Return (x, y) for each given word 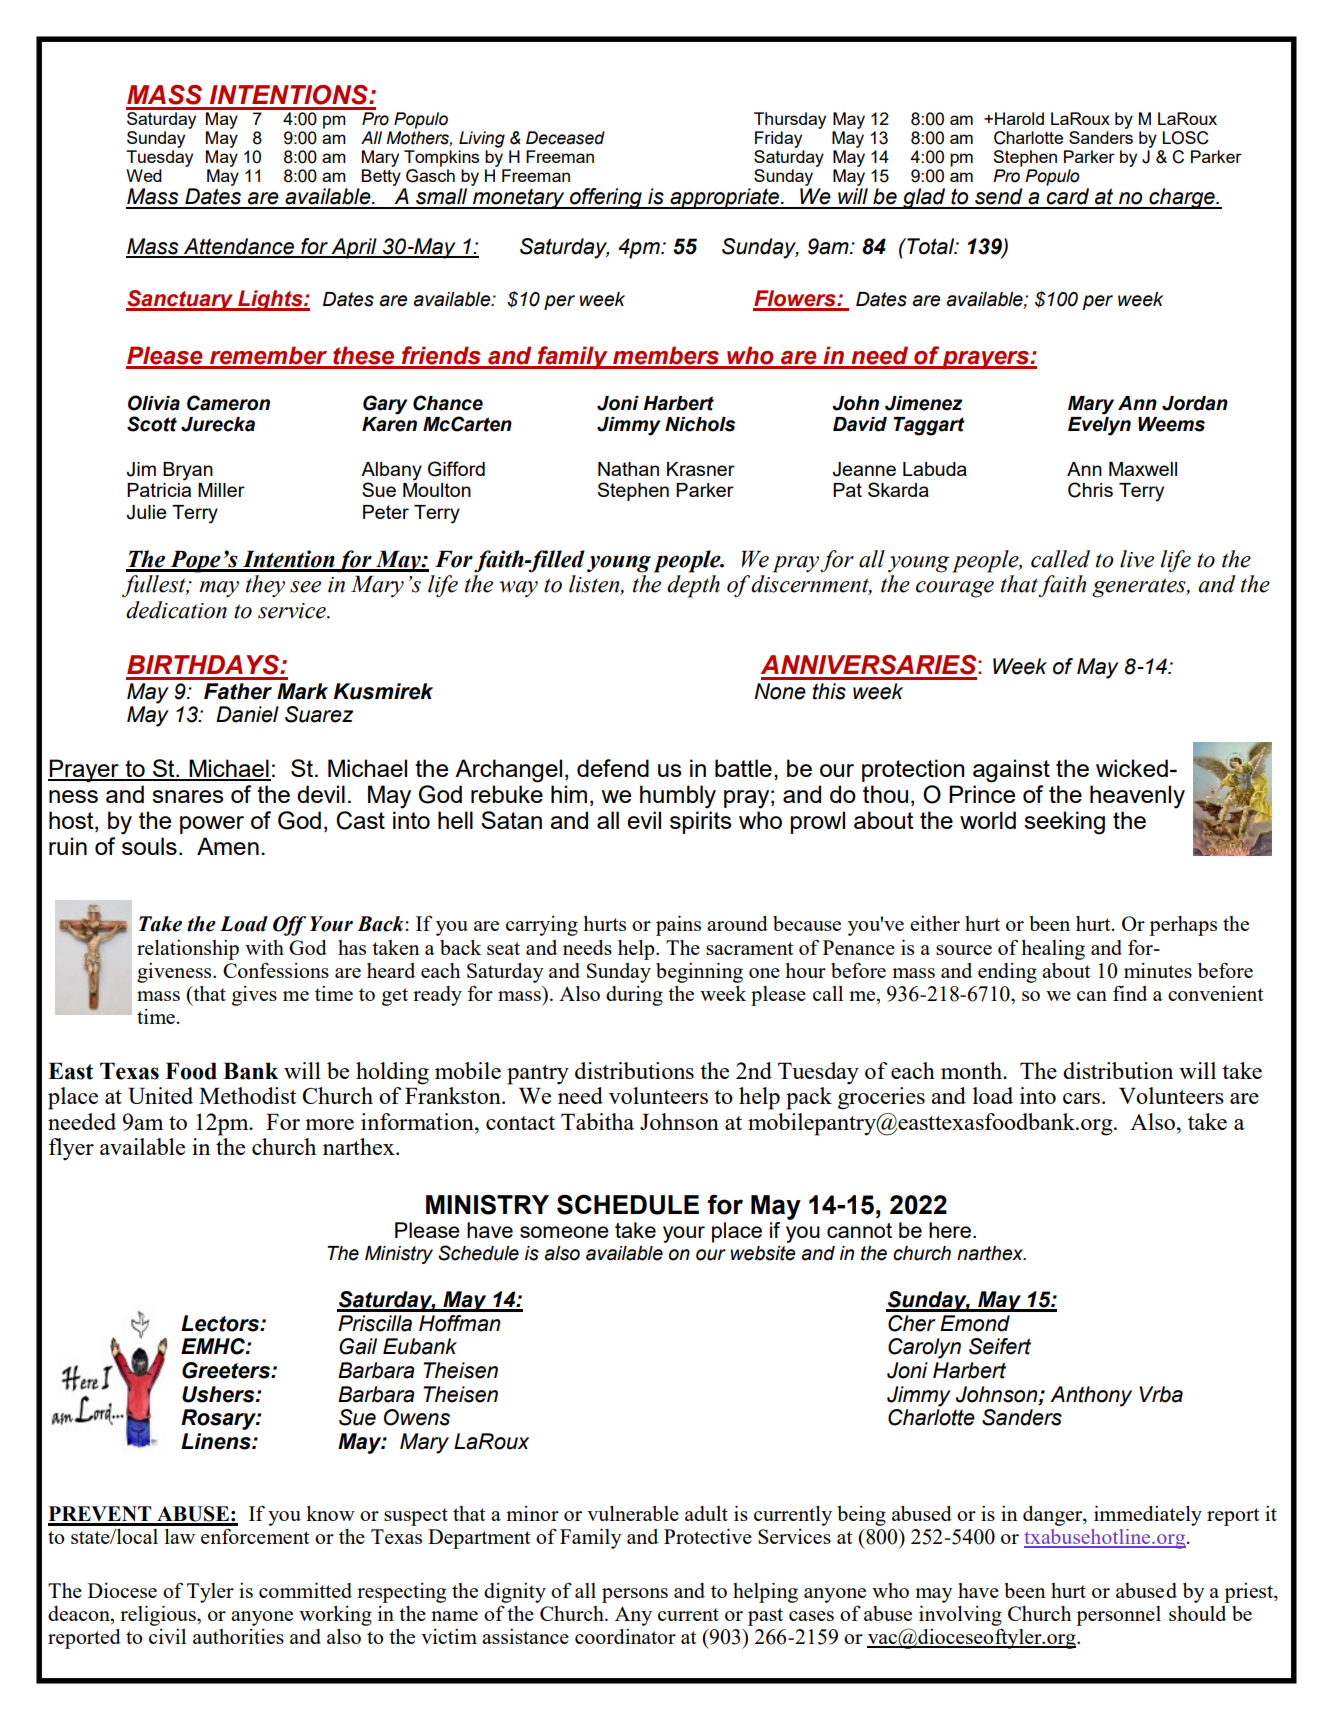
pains (678, 926)
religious (159, 1616)
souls (149, 846)
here (951, 1230)
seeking (1064, 823)
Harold (1019, 118)
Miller (221, 490)
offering (606, 198)
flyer (71, 1149)
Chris (1090, 490)
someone (564, 1232)
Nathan (628, 469)
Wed (144, 175)
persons (635, 1595)
